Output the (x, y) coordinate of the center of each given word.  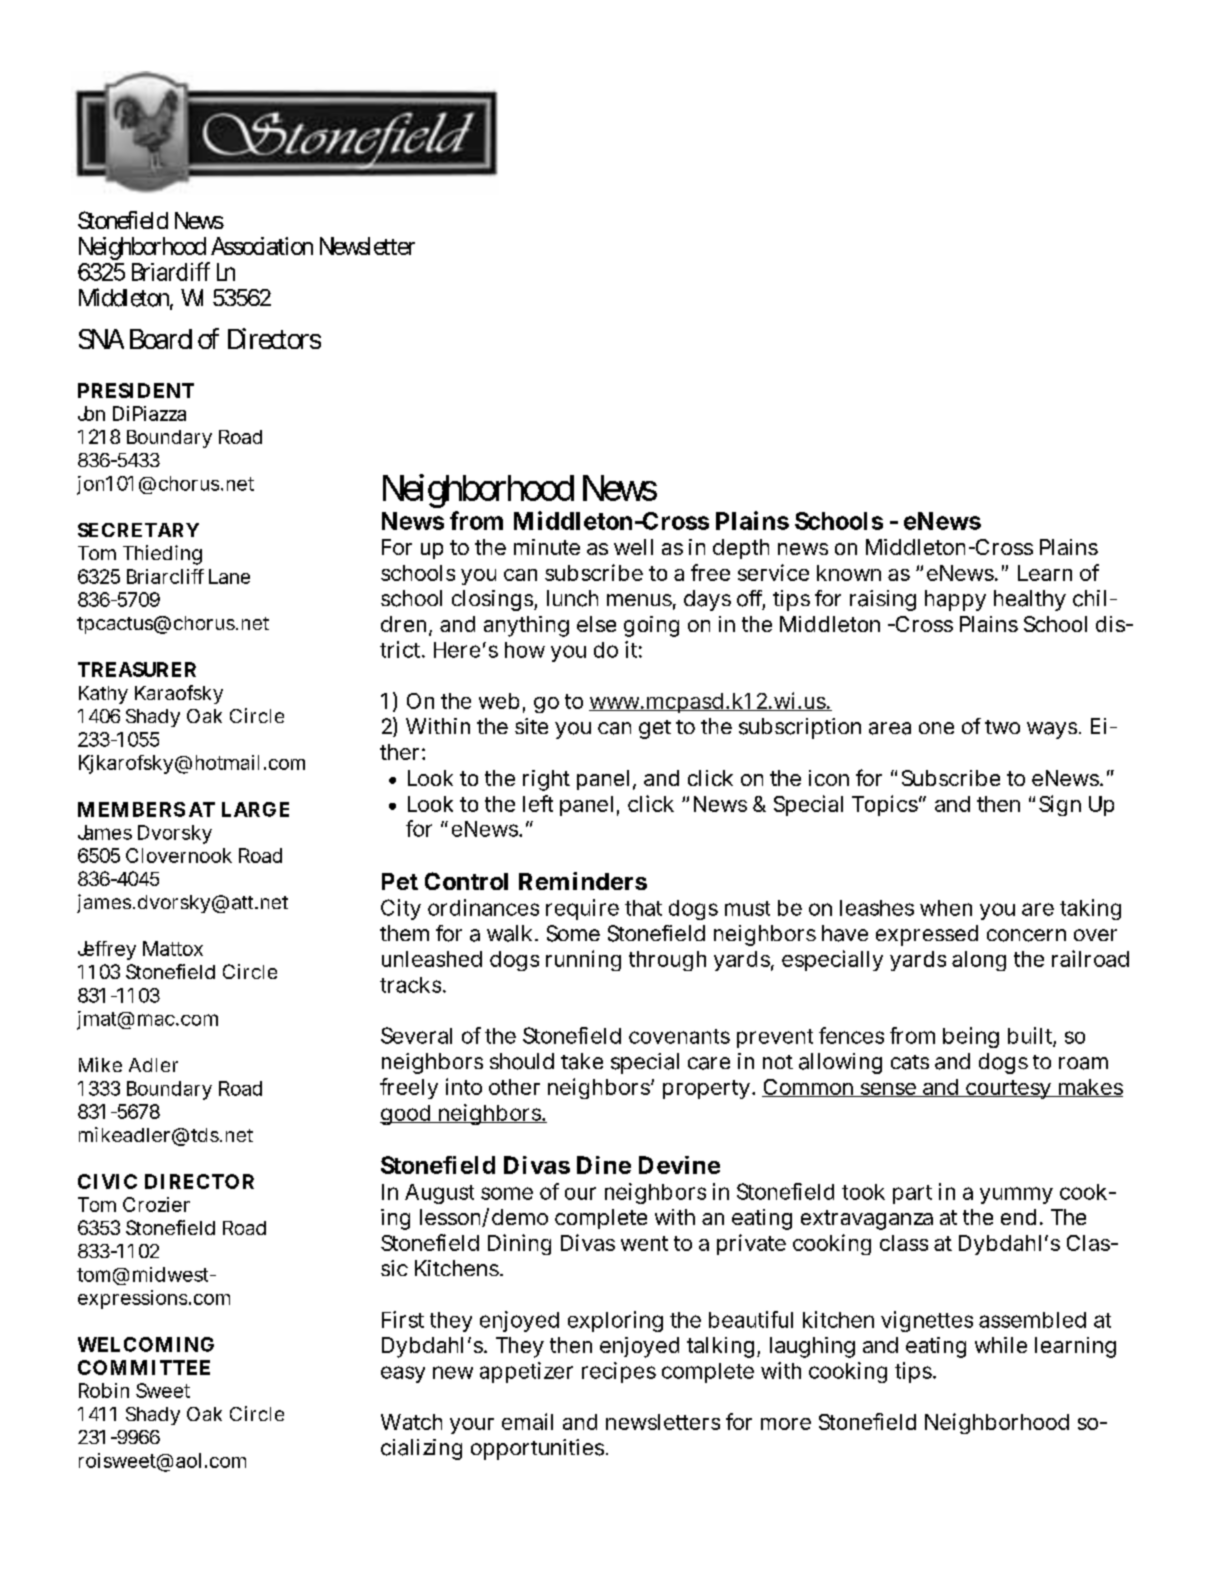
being (971, 1037)
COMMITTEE (144, 1367)
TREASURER (137, 669)
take (582, 1061)
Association (262, 246)
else (596, 624)
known (849, 573)
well (633, 547)
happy (955, 600)
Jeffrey (107, 950)
